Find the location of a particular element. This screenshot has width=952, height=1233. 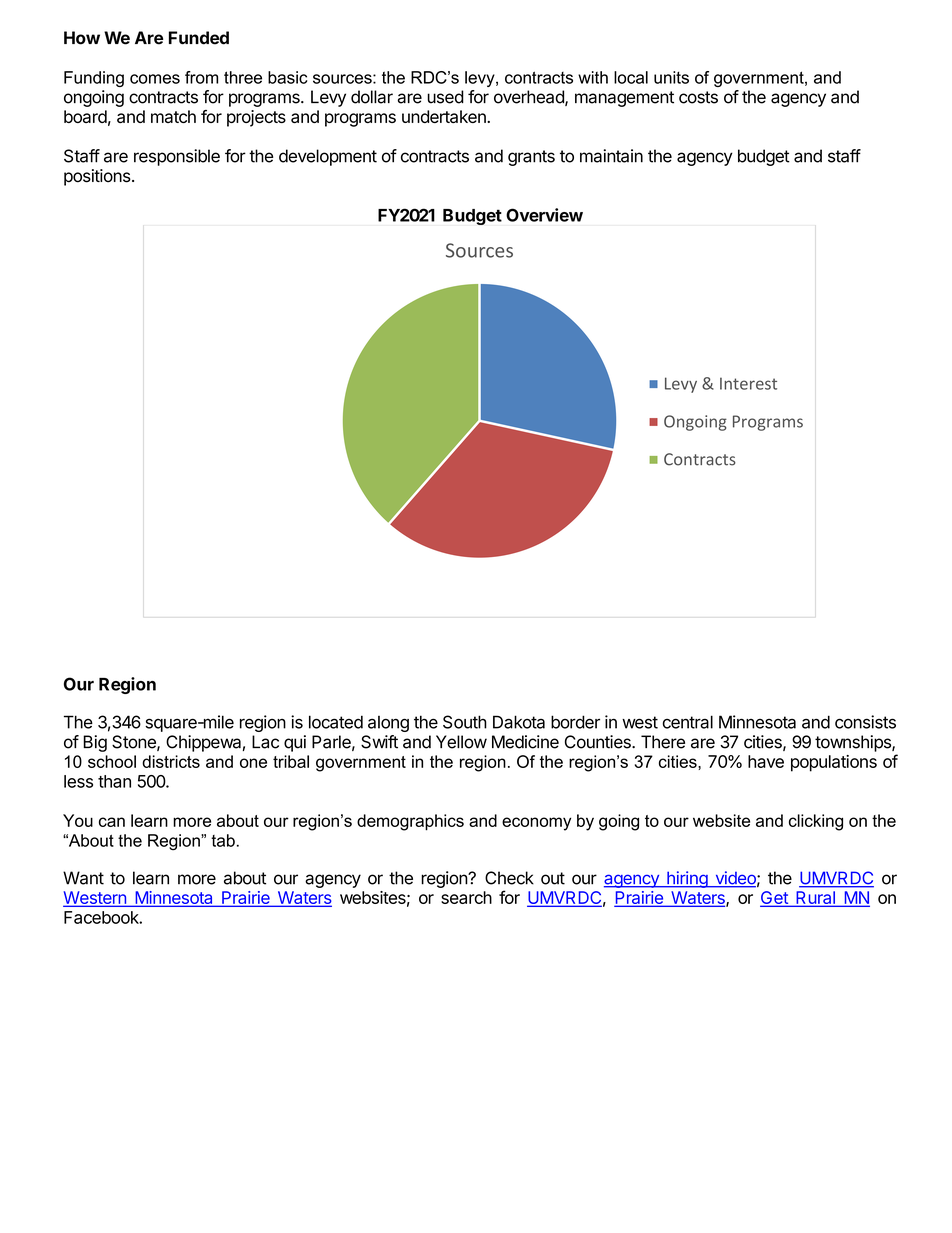

costs is located at coordinates (698, 97).
